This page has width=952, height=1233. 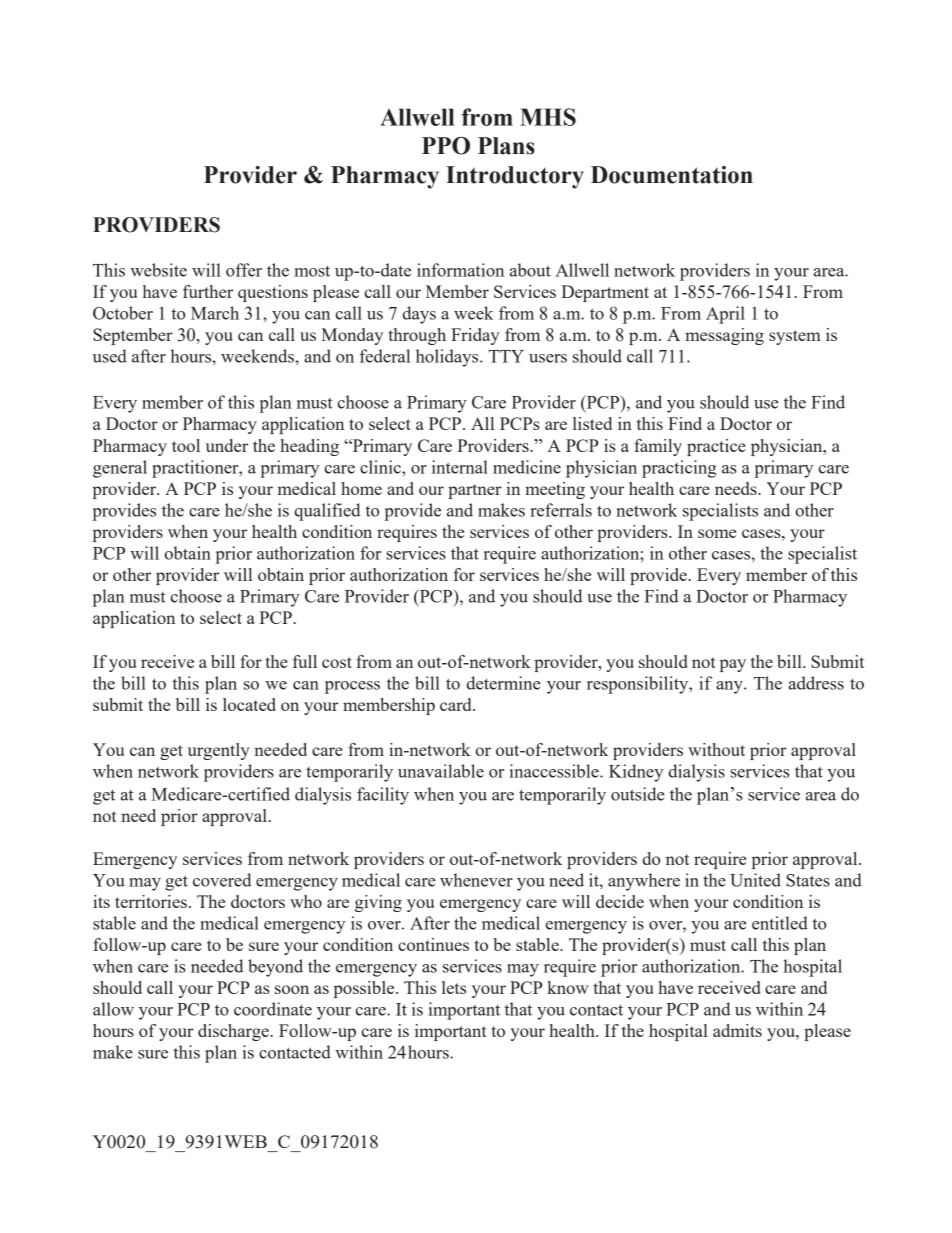 What do you see at coordinates (457, 704) in the page?
I see `card` at bounding box center [457, 704].
